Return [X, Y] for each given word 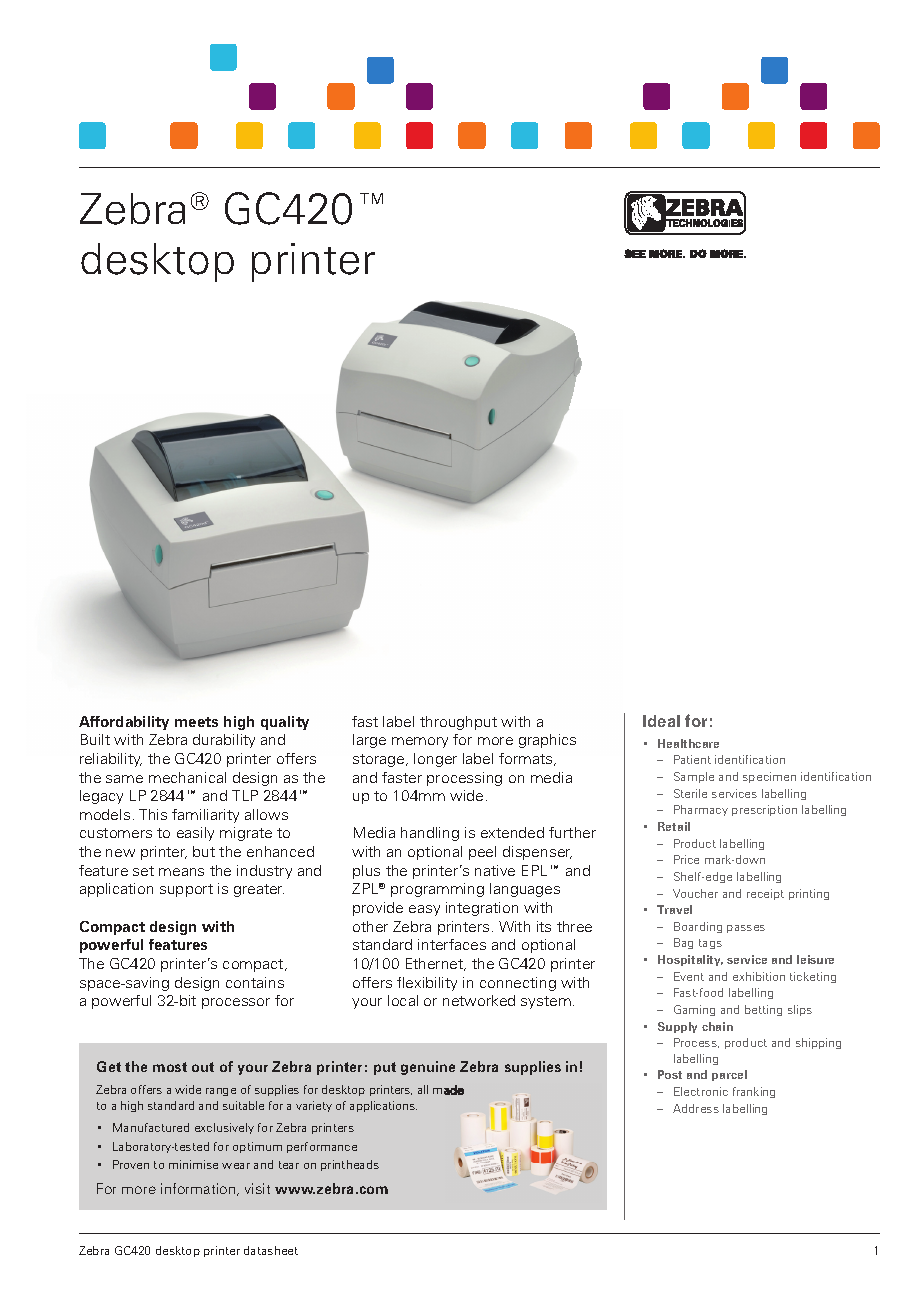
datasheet [271, 1250]
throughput [458, 723]
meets [196, 722]
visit [257, 1188]
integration [482, 909]
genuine [428, 1068]
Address [696, 1108]
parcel [729, 1075]
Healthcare [688, 743]
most [170, 1067]
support [186, 890]
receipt [765, 894]
